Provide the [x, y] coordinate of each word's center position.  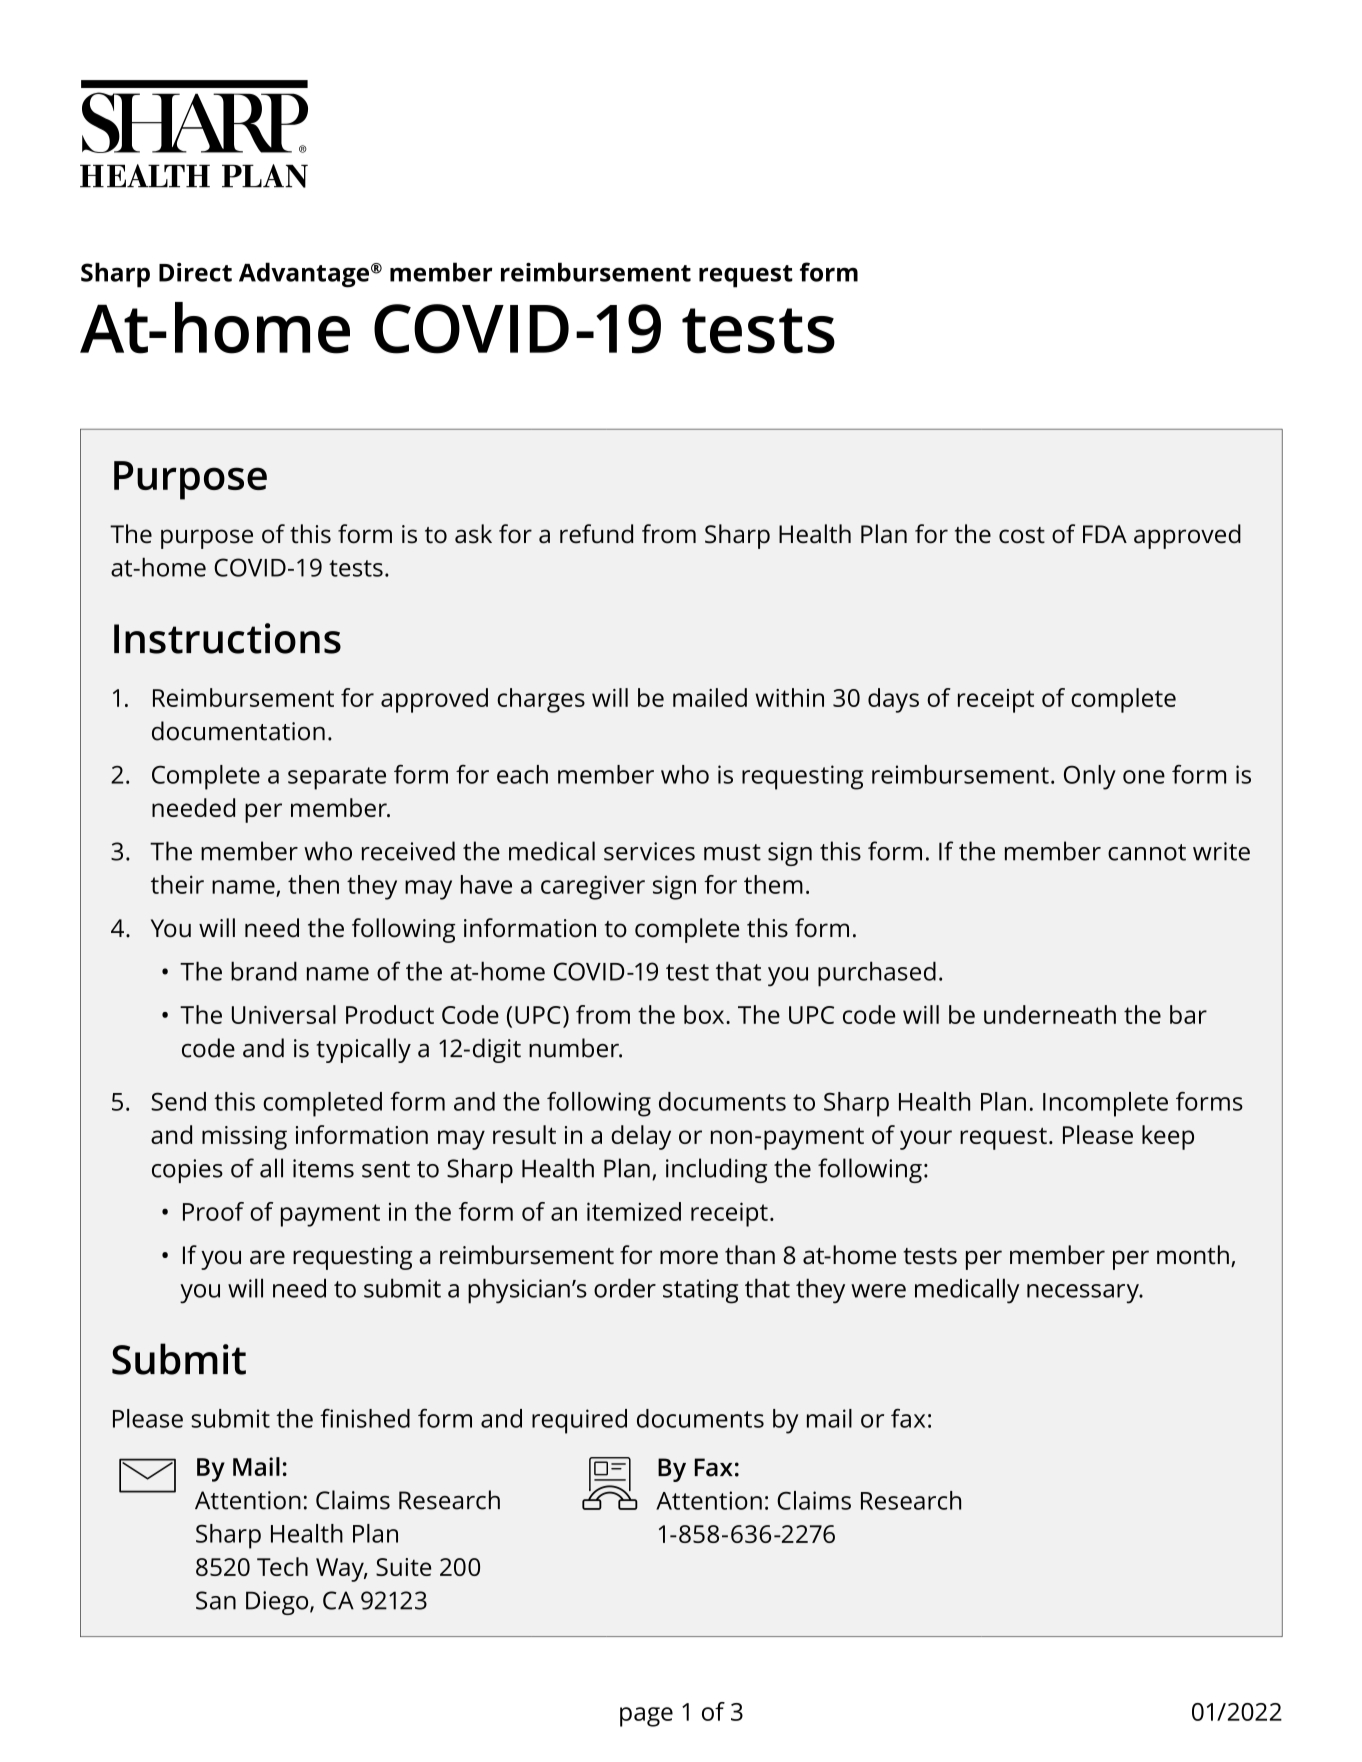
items [323, 1168]
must [732, 852]
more [689, 1257]
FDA [1105, 534]
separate [337, 778]
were [878, 1291]
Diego [278, 1603]
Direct [195, 272]
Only [1090, 777]
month [1193, 1255]
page [646, 1717]
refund [596, 534]
